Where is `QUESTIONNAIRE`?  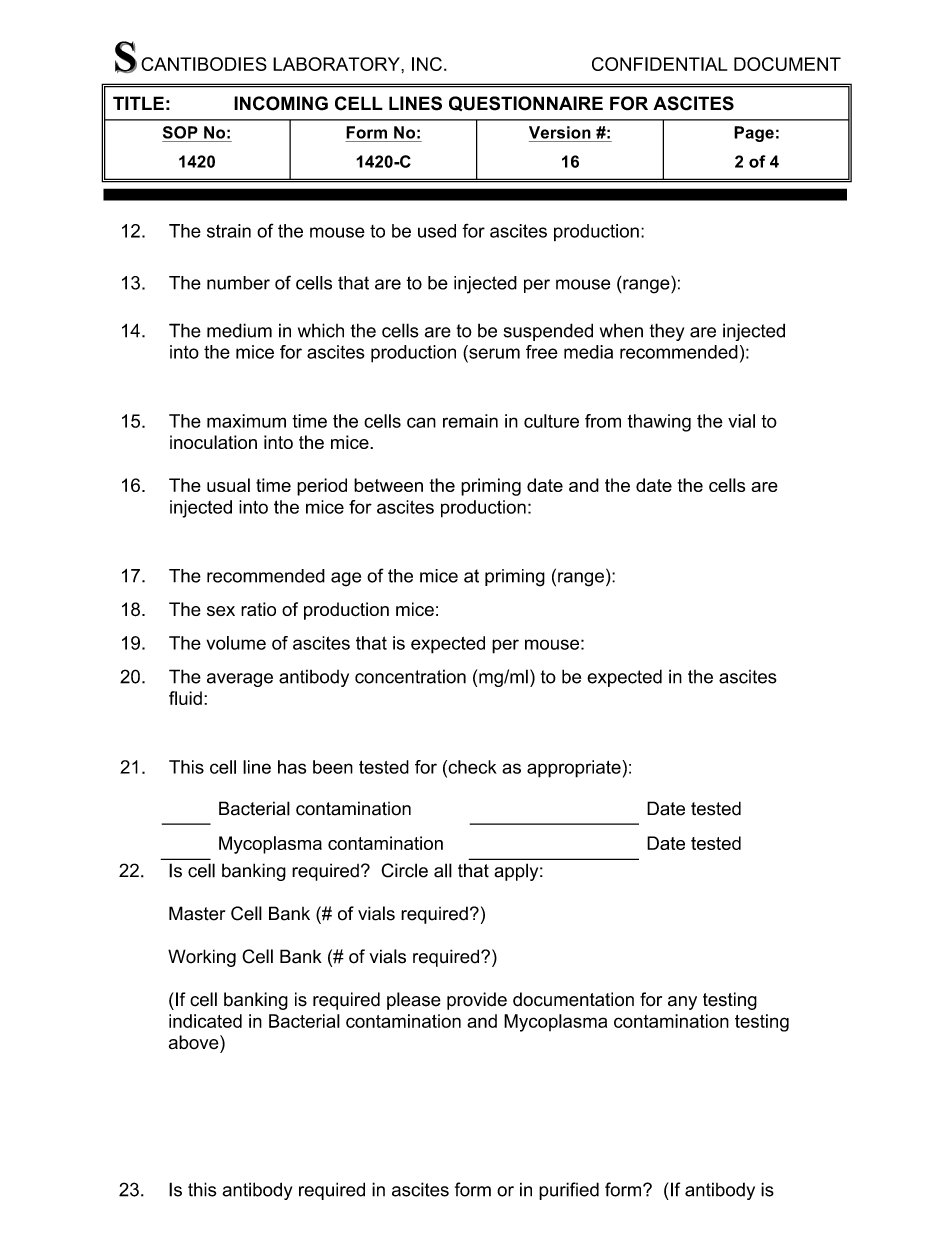
QUESTIONNAIRE is located at coordinates (526, 103).
